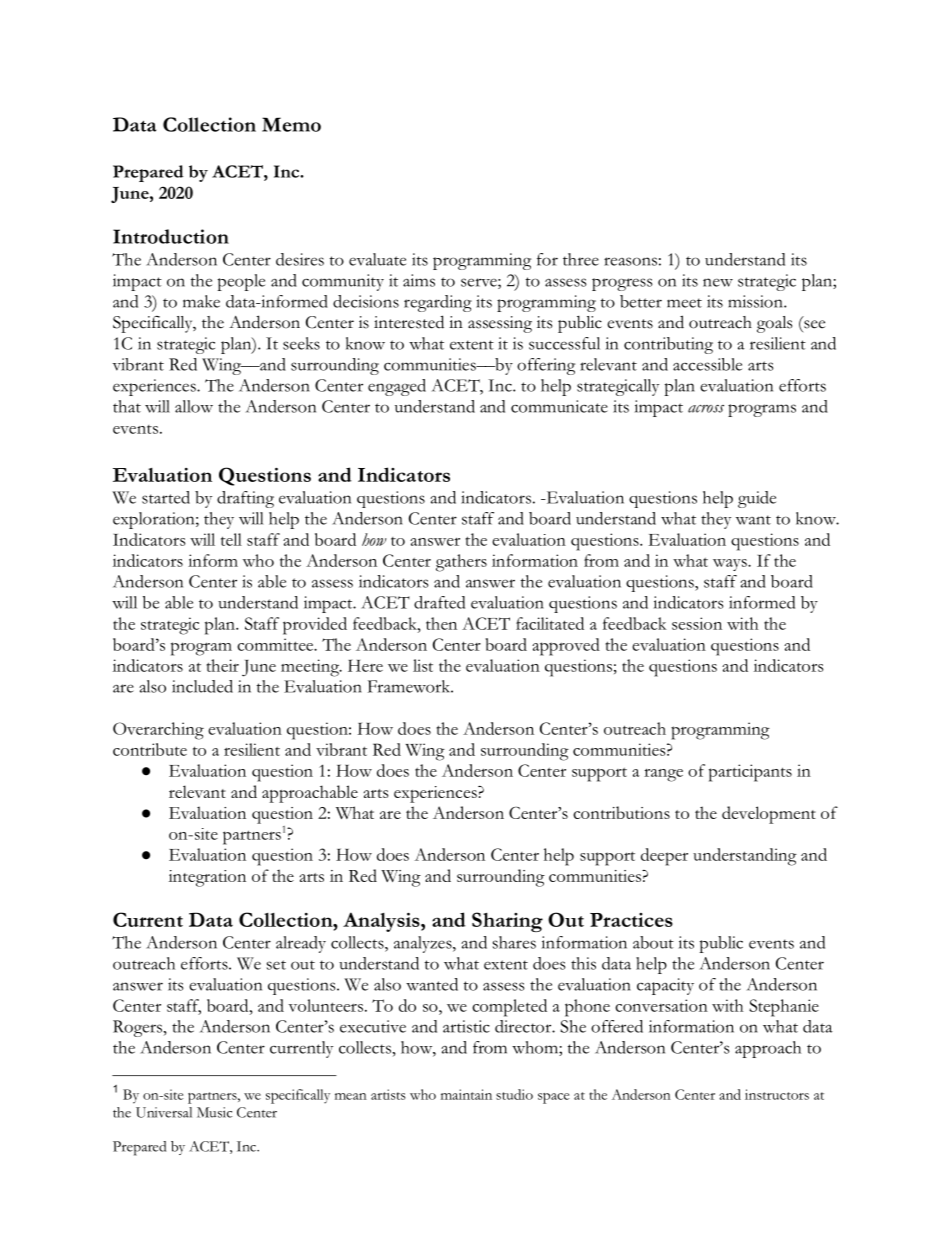 The height and width of the document is (1233, 952). What do you see at coordinates (777, 1094) in the document?
I see `instructors` at bounding box center [777, 1094].
